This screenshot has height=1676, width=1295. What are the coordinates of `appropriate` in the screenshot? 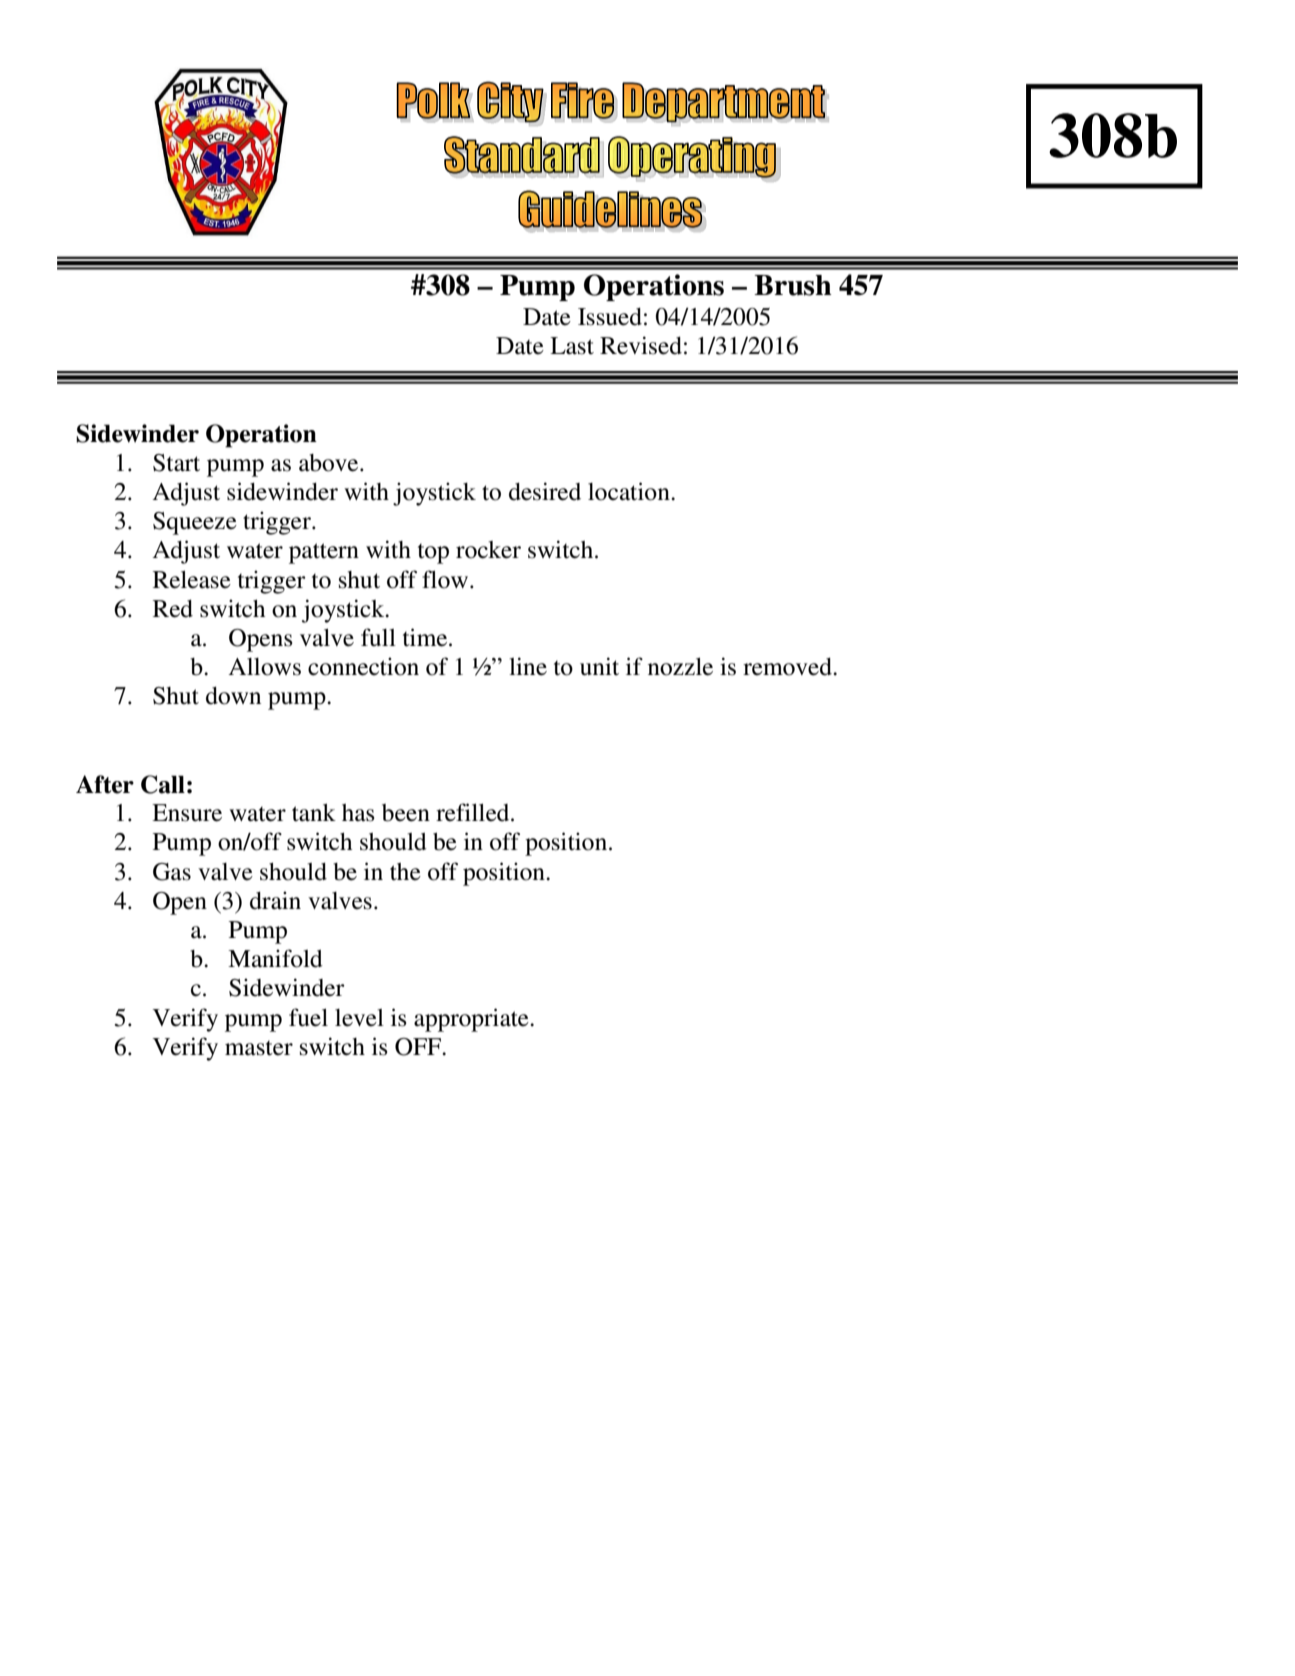 It's located at (472, 1020).
